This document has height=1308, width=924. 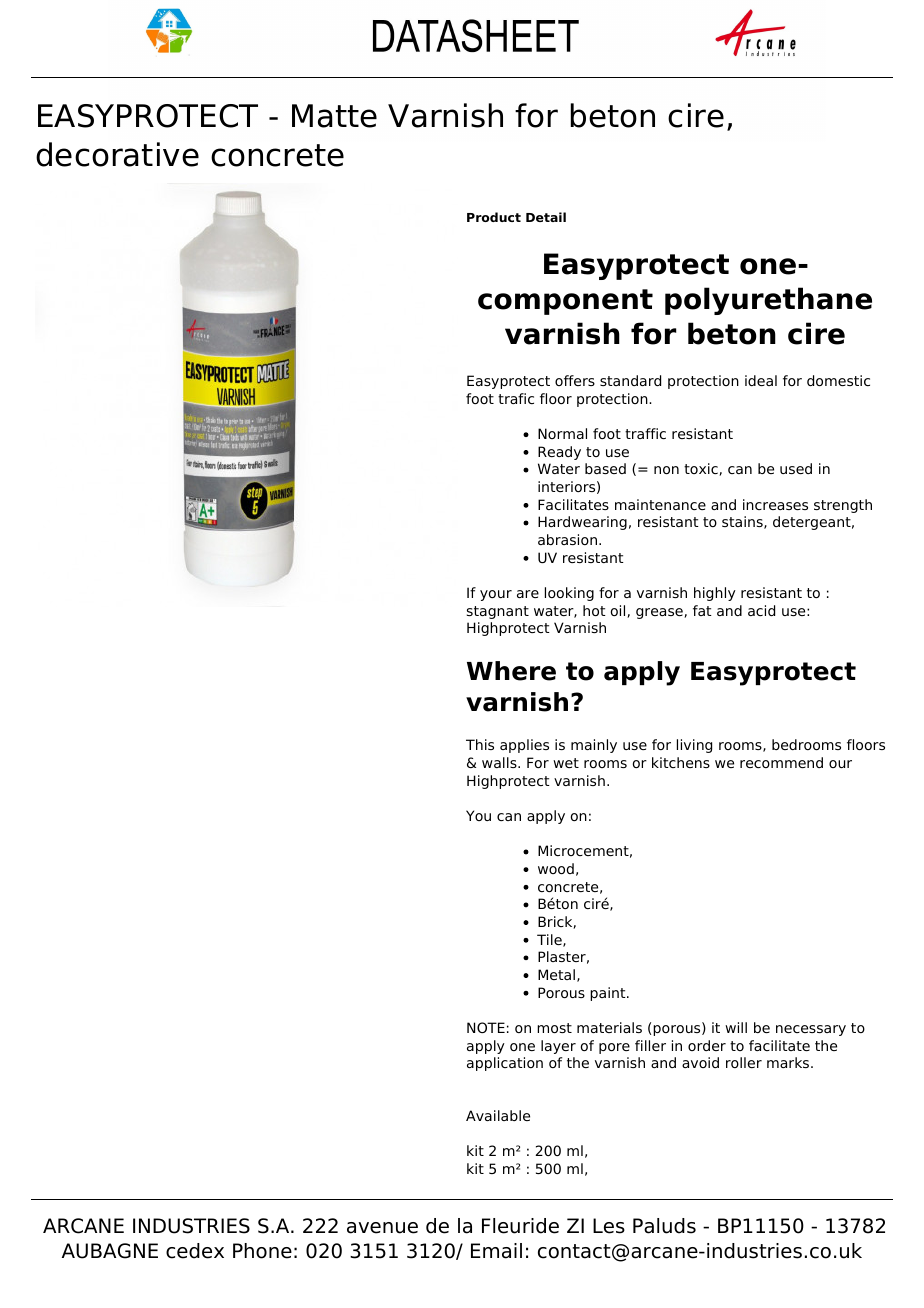 I want to click on decorative, so click(x=117, y=154).
